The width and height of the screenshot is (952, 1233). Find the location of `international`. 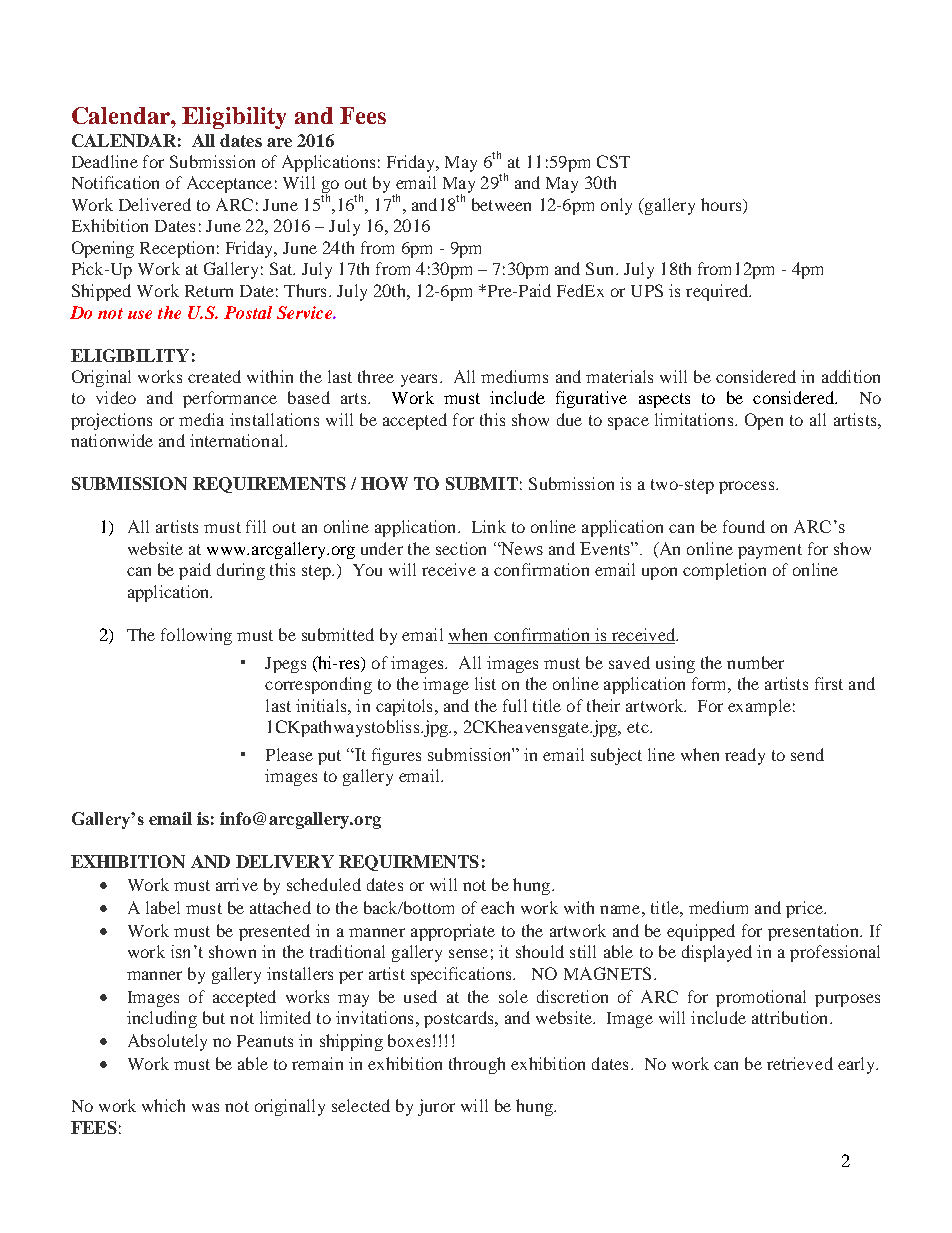

international is located at coordinates (238, 440).
